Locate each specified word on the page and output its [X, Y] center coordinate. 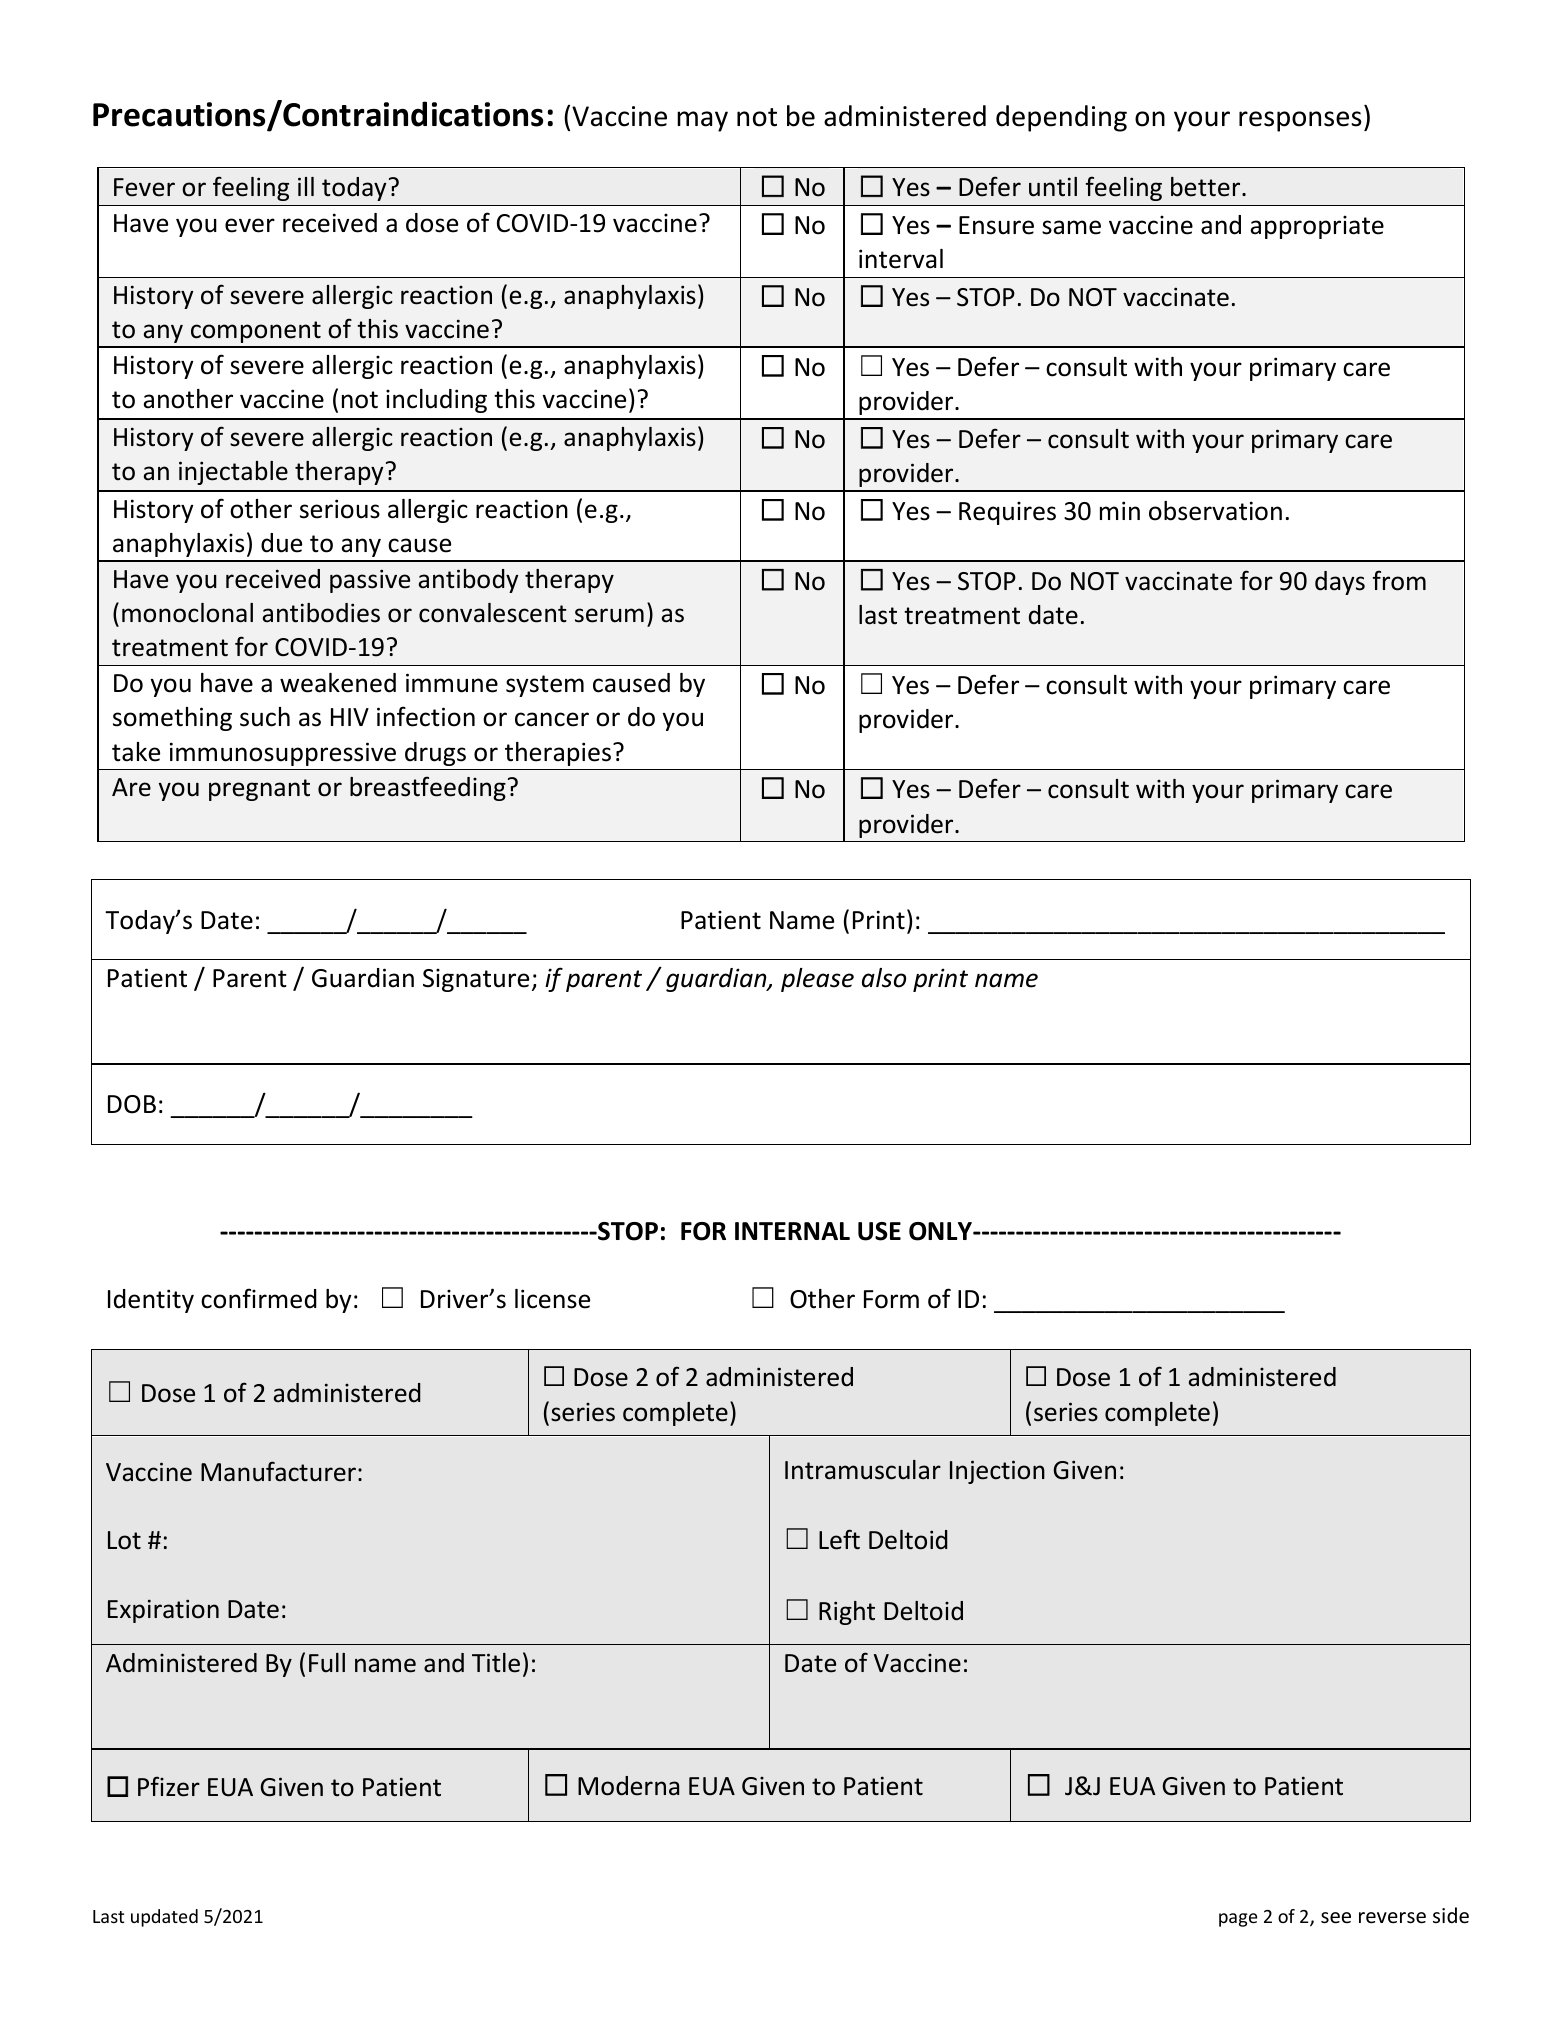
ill [306, 186]
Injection [997, 1472]
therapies [559, 754]
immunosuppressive [283, 754]
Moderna [628, 1786]
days [1340, 583]
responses [1300, 121]
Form [891, 1299]
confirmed [259, 1298]
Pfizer [169, 1786]
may [702, 121]
